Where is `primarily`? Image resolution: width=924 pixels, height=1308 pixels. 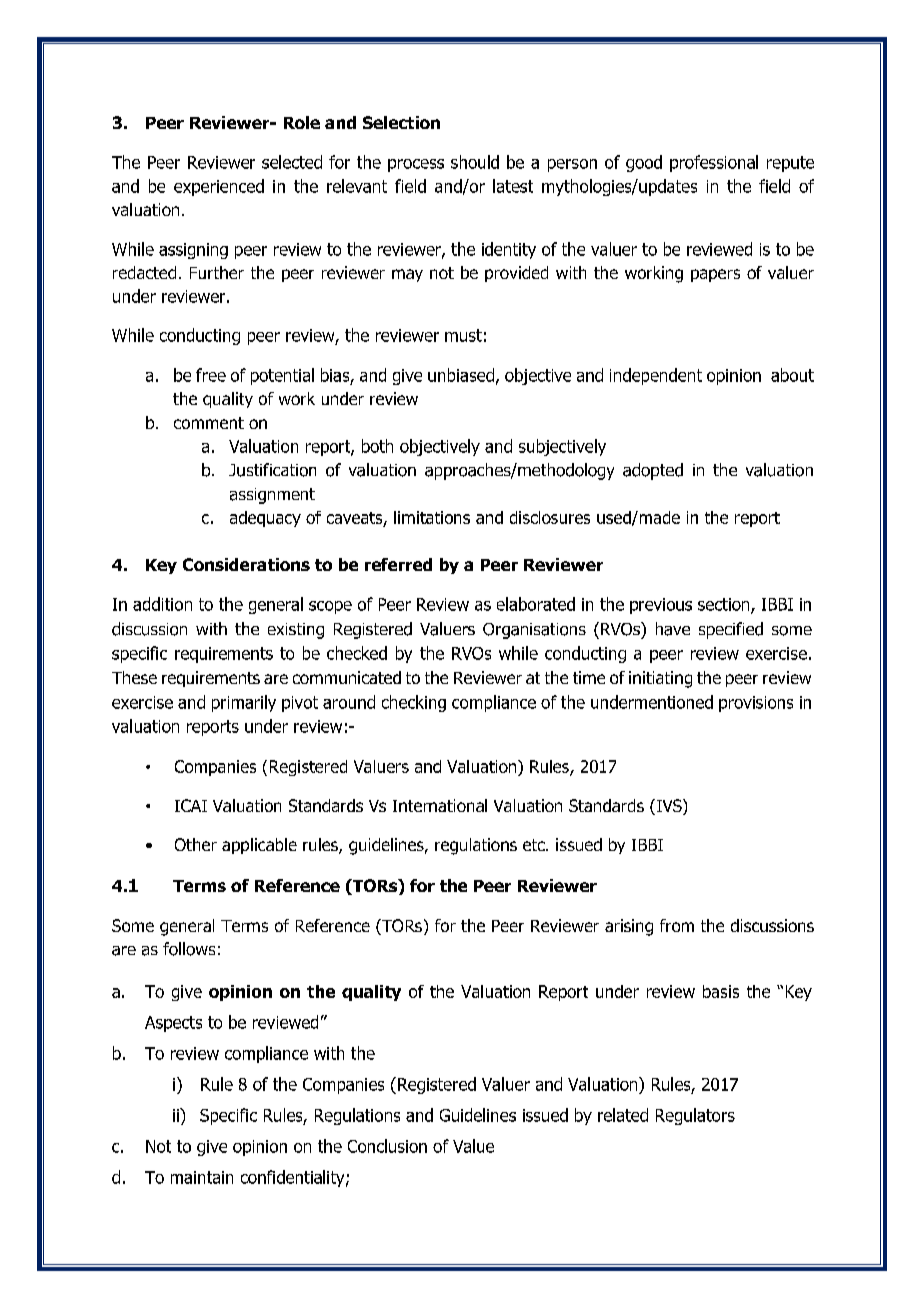
primarily is located at coordinates (244, 703).
